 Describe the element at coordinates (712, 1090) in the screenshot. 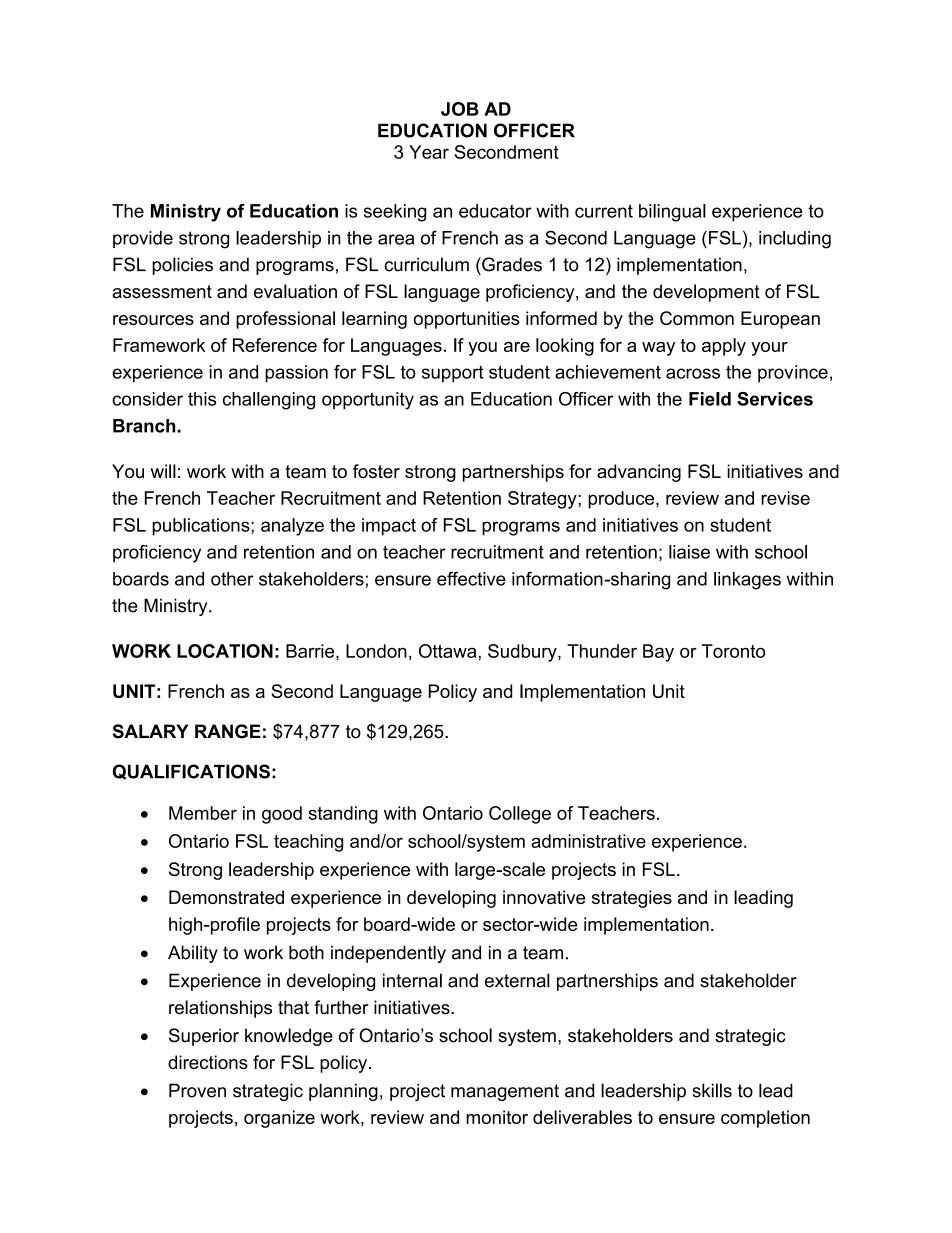

I see `skills` at that location.
